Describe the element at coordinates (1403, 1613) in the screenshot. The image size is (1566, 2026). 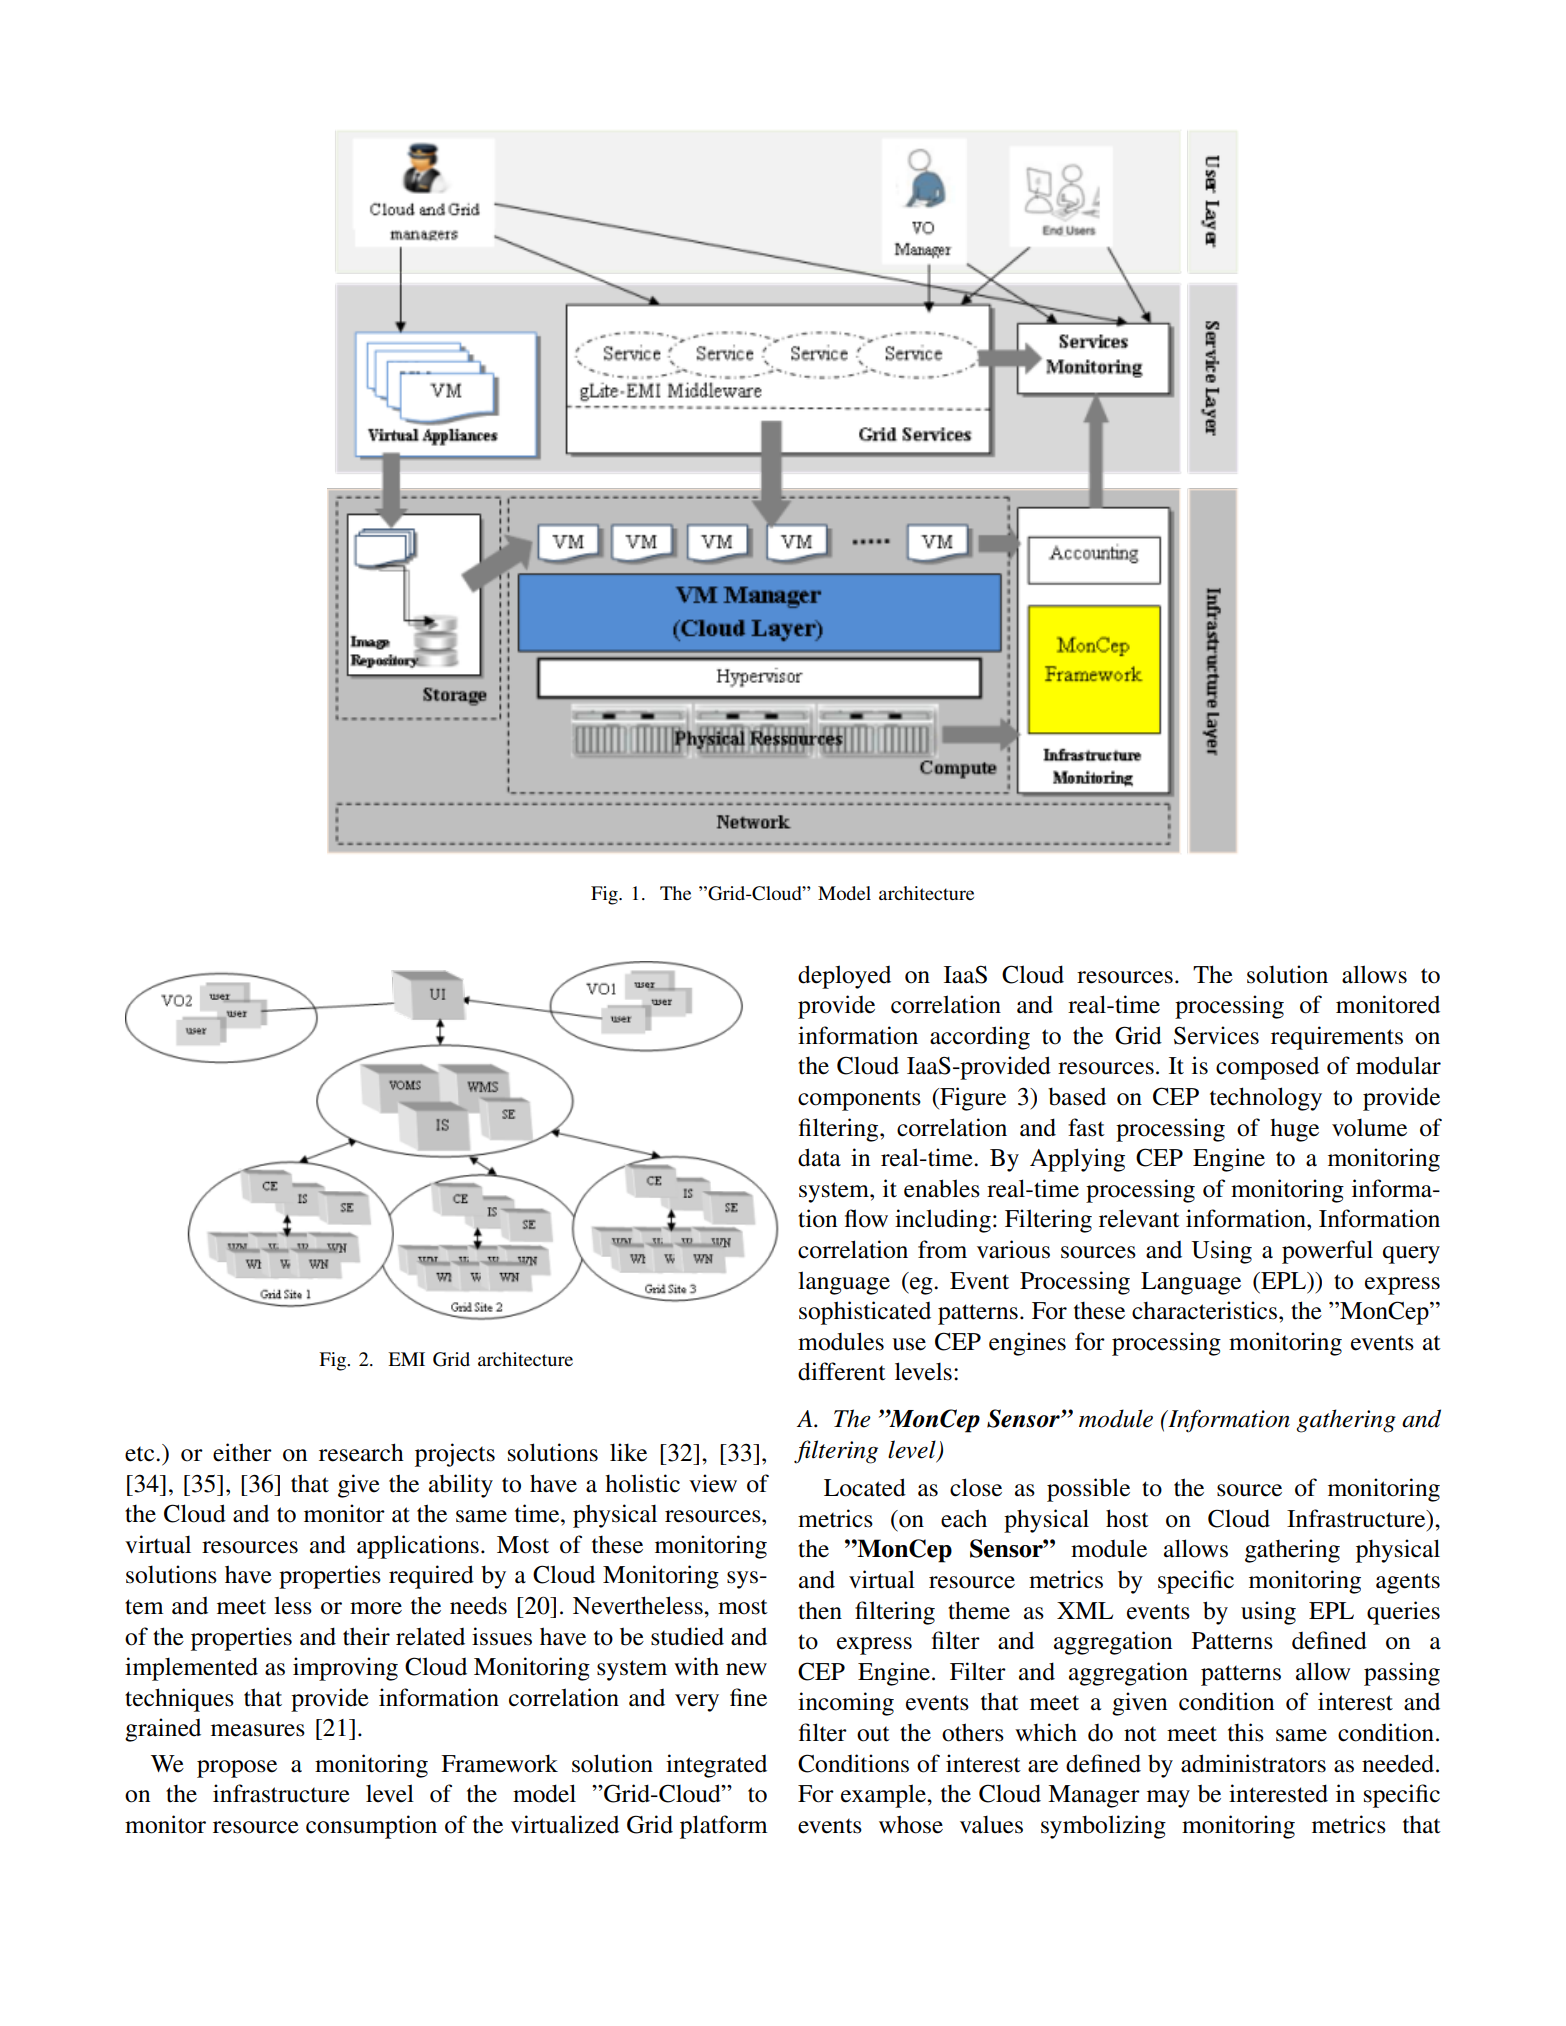
I see `queries` at that location.
